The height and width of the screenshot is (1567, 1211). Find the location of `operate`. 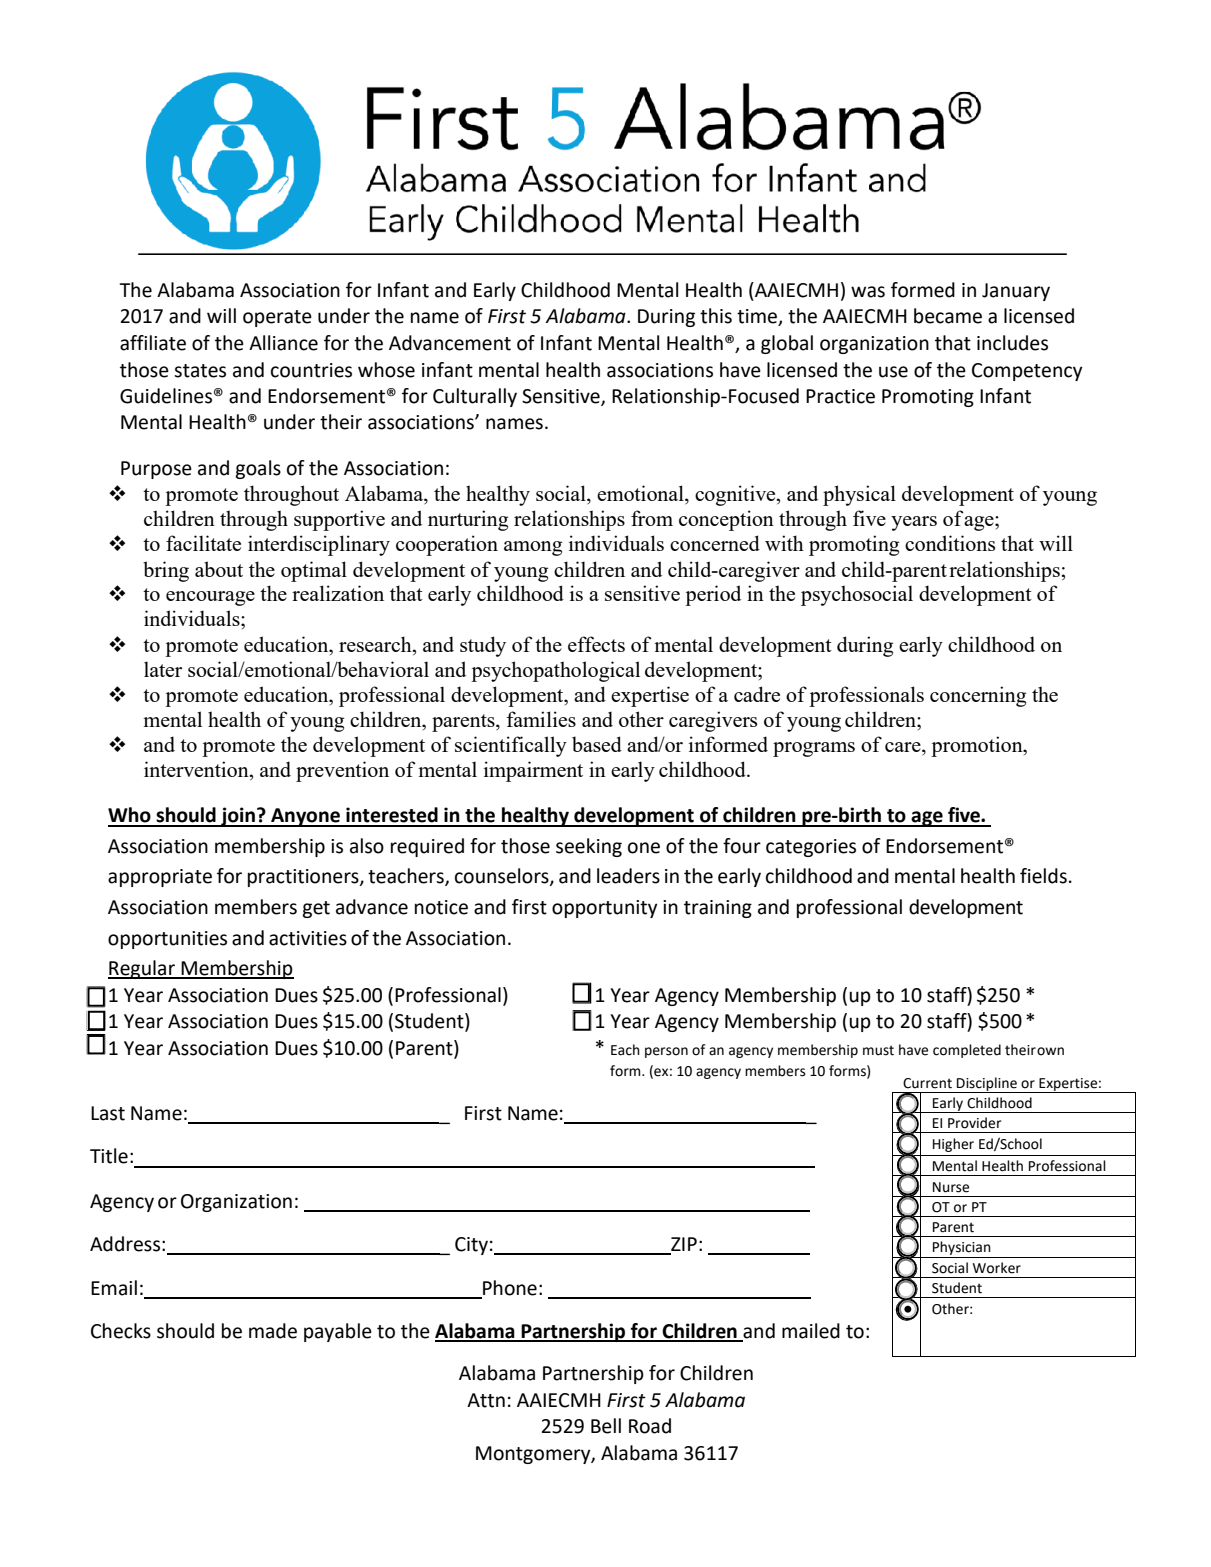

operate is located at coordinates (277, 318).
